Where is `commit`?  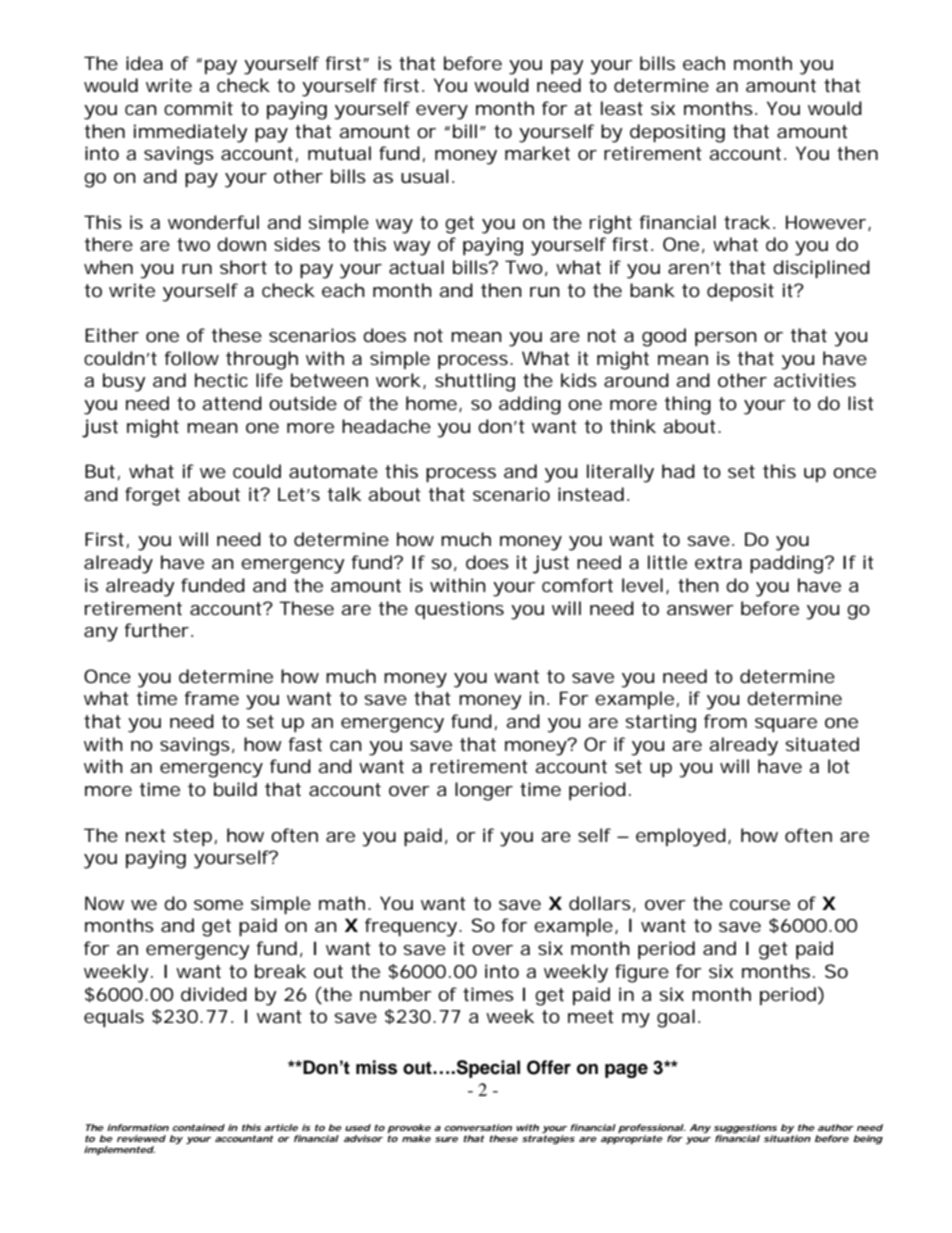
commit is located at coordinates (198, 108).
